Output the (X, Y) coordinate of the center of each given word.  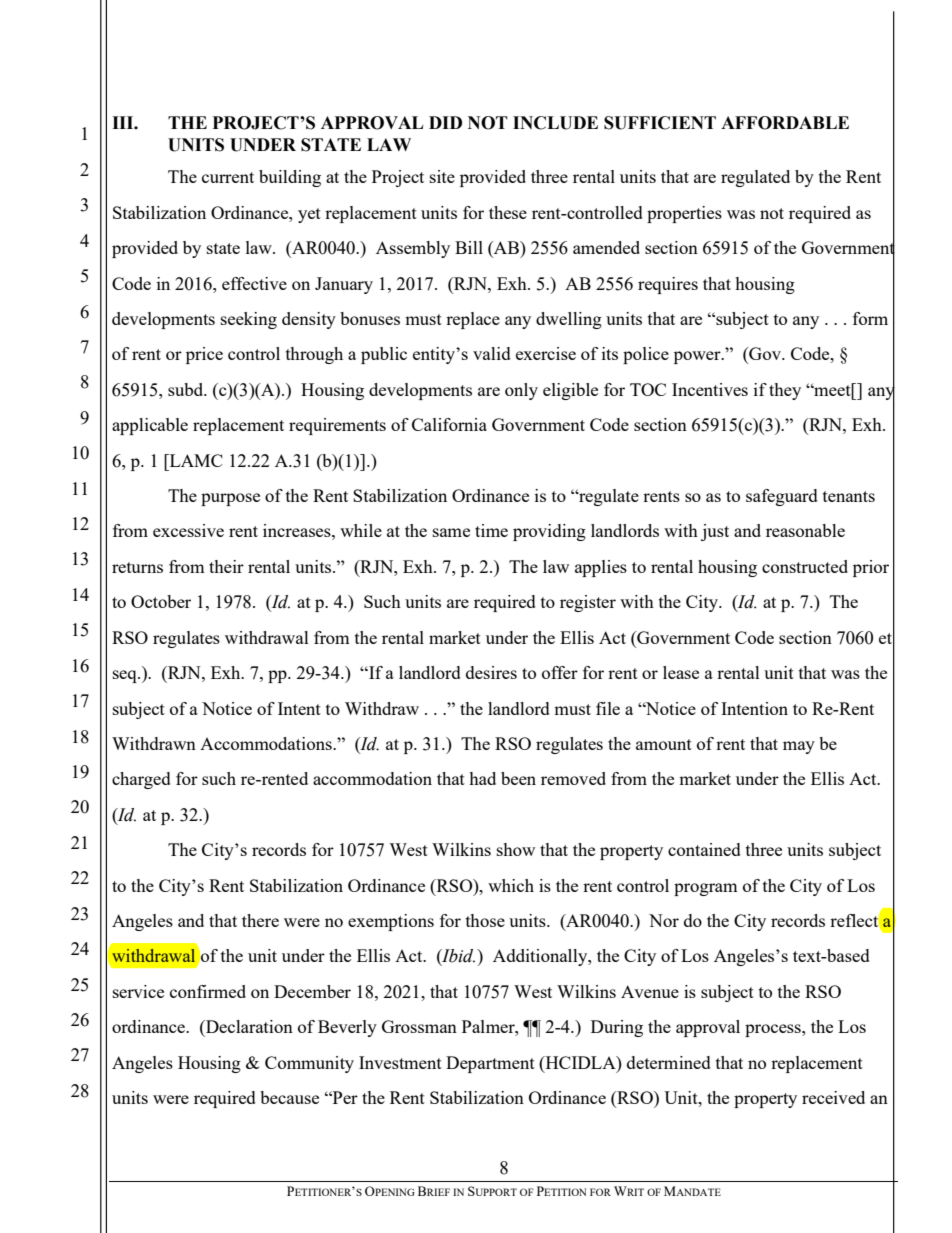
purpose (230, 499)
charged (141, 780)
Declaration (248, 1026)
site (442, 176)
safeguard (782, 497)
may (799, 747)
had (482, 778)
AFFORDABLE (785, 123)
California (449, 424)
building (290, 178)
